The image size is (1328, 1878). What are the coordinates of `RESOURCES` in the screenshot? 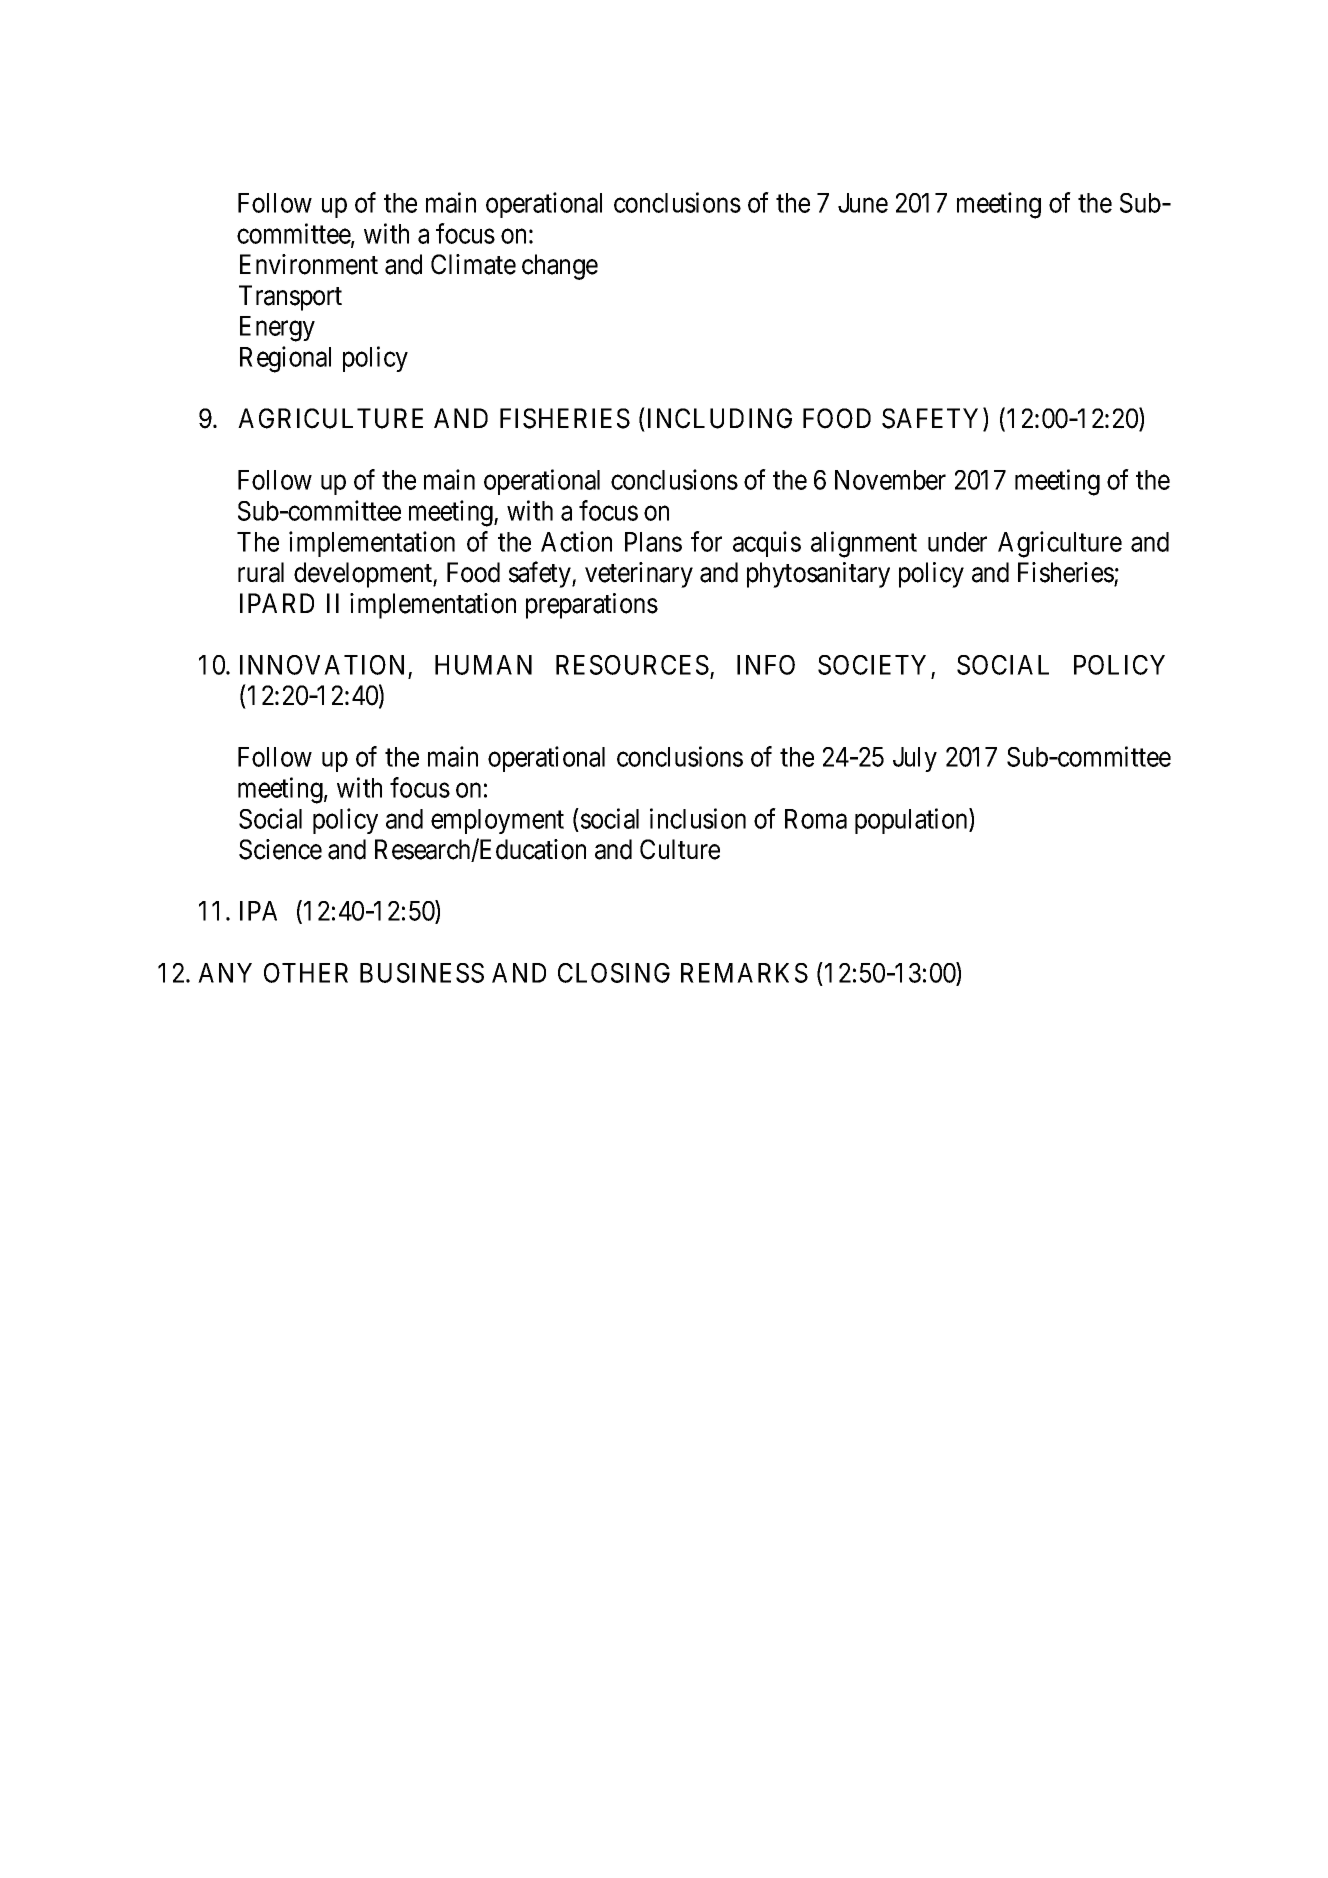 It's located at (632, 665).
